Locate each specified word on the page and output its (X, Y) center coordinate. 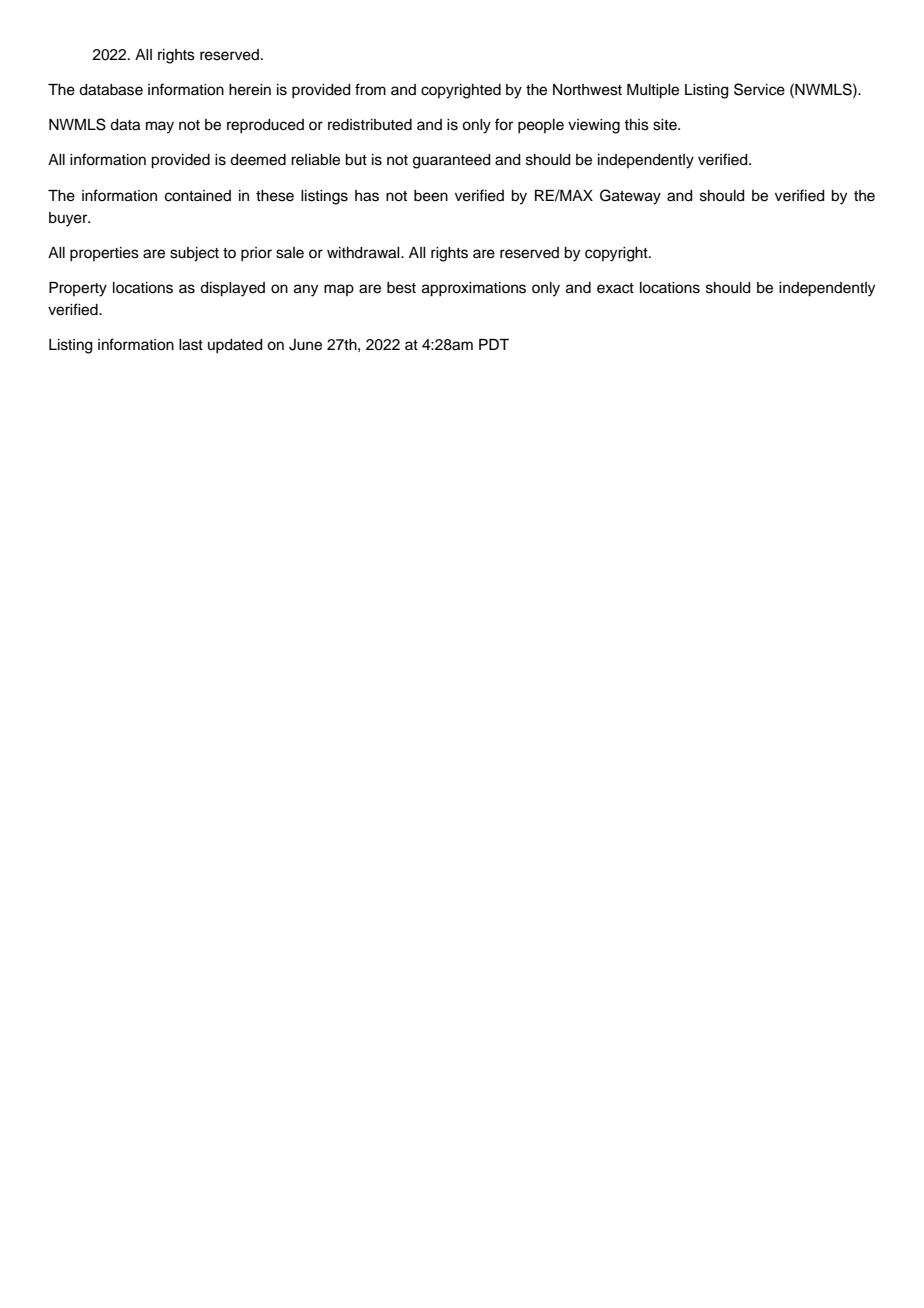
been (431, 196)
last (191, 345)
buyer (69, 219)
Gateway (630, 197)
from (370, 89)
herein (250, 90)
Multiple (653, 91)
